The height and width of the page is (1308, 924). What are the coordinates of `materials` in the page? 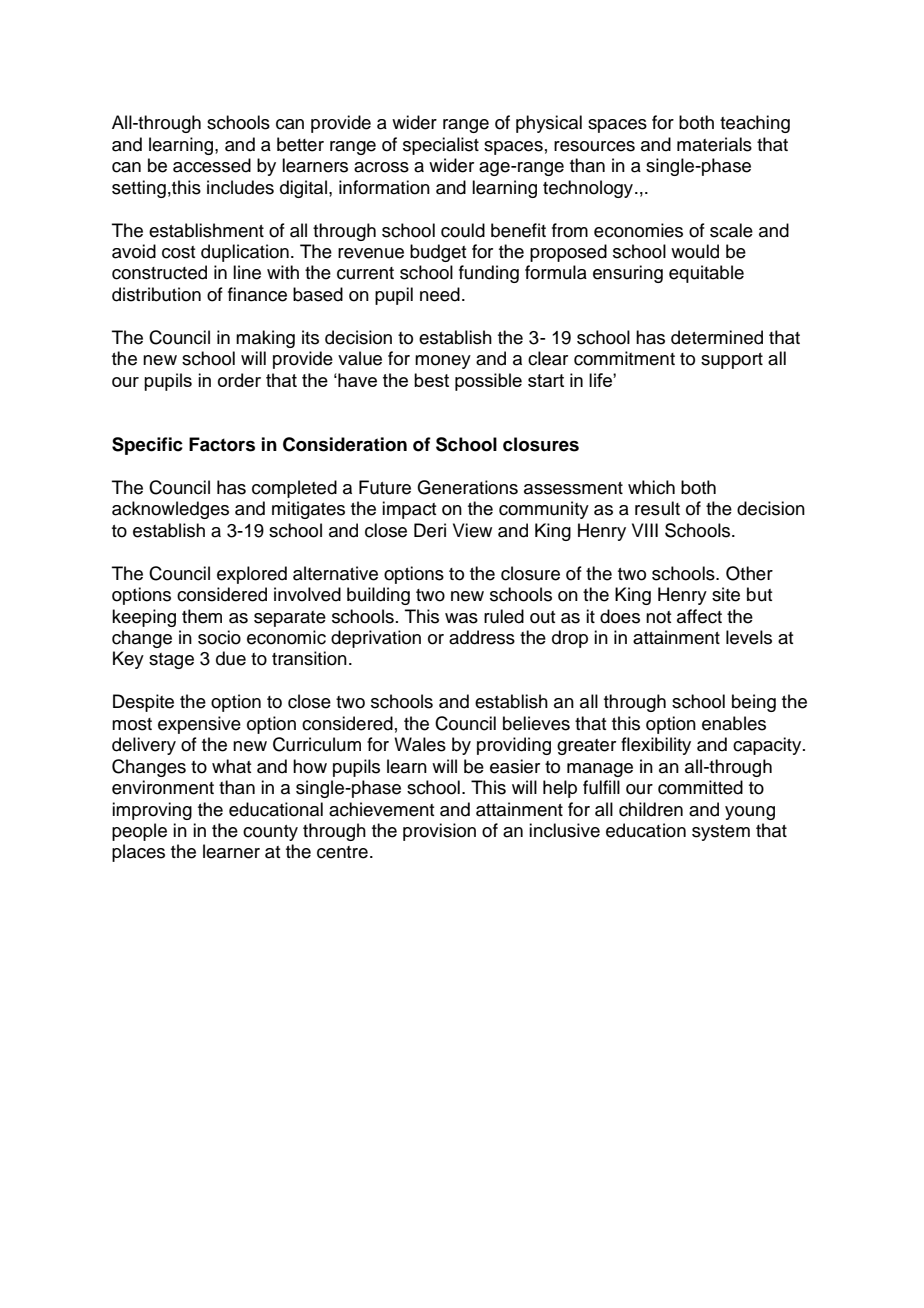 It's located at (714, 144).
